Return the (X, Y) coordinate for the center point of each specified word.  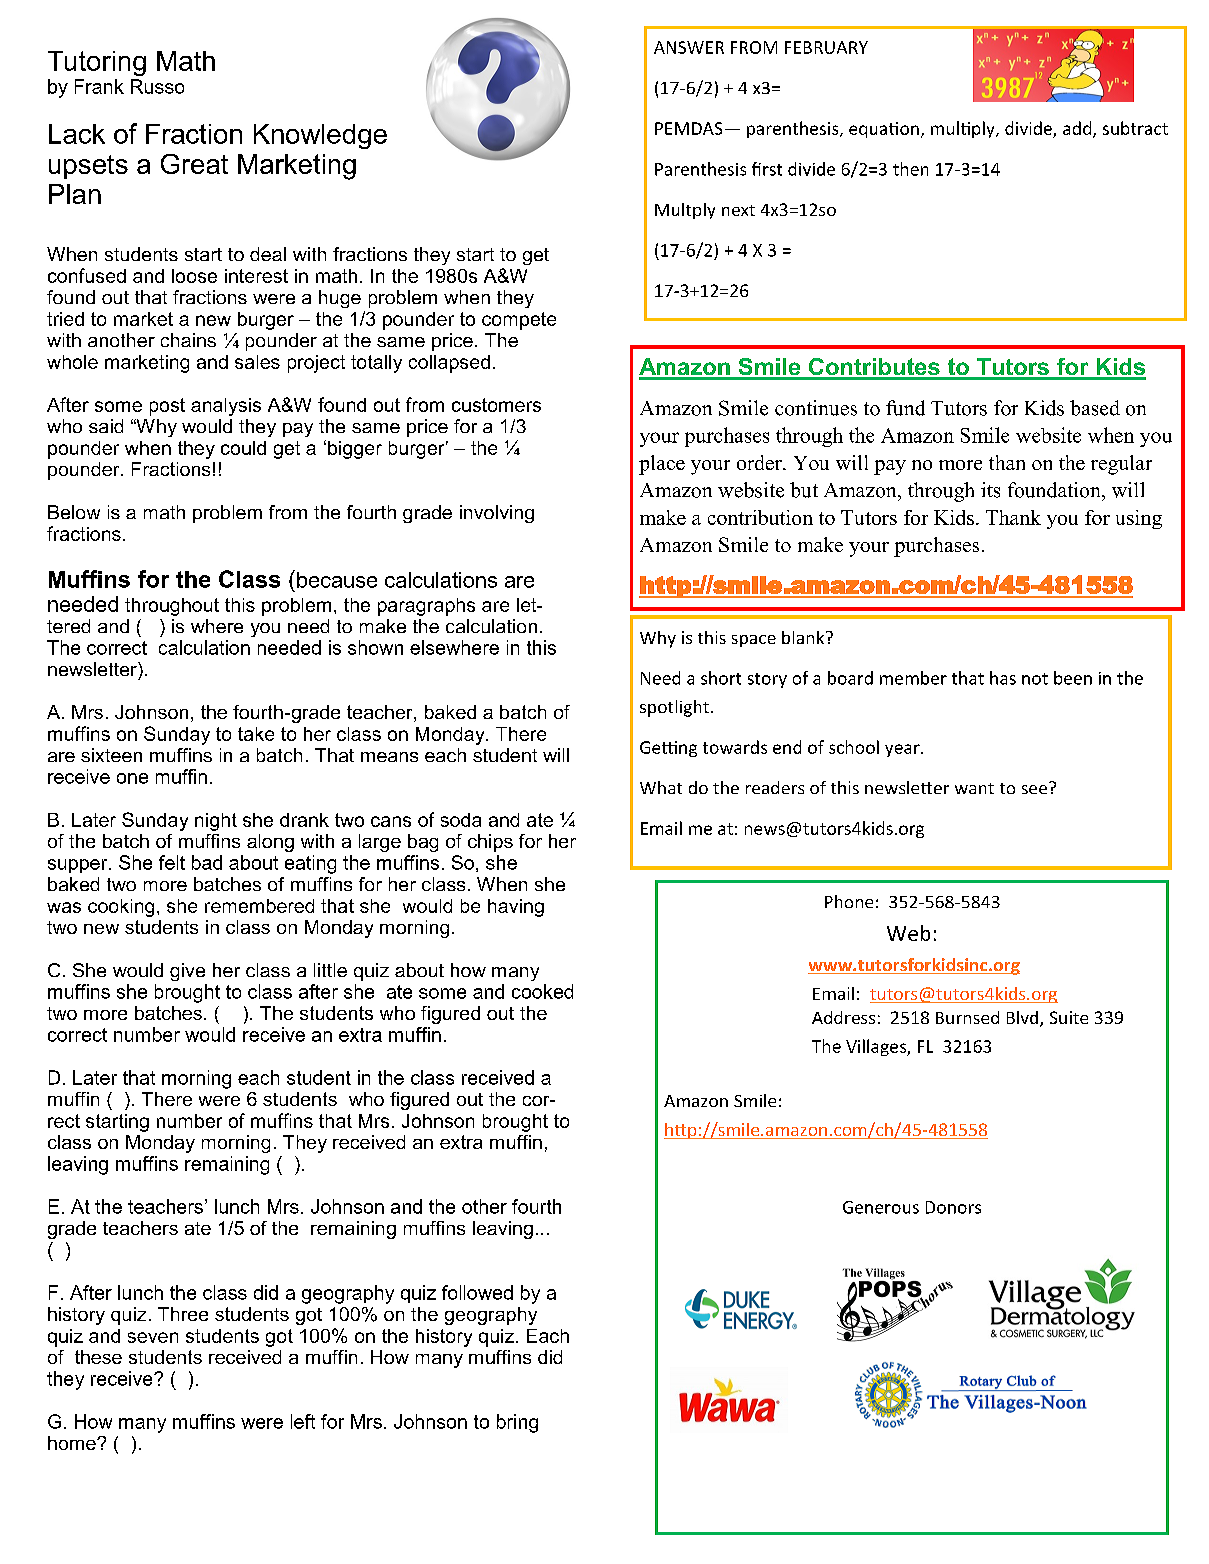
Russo (157, 86)
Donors (953, 1207)
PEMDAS (688, 128)
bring (517, 1423)
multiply (964, 129)
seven (153, 1337)
